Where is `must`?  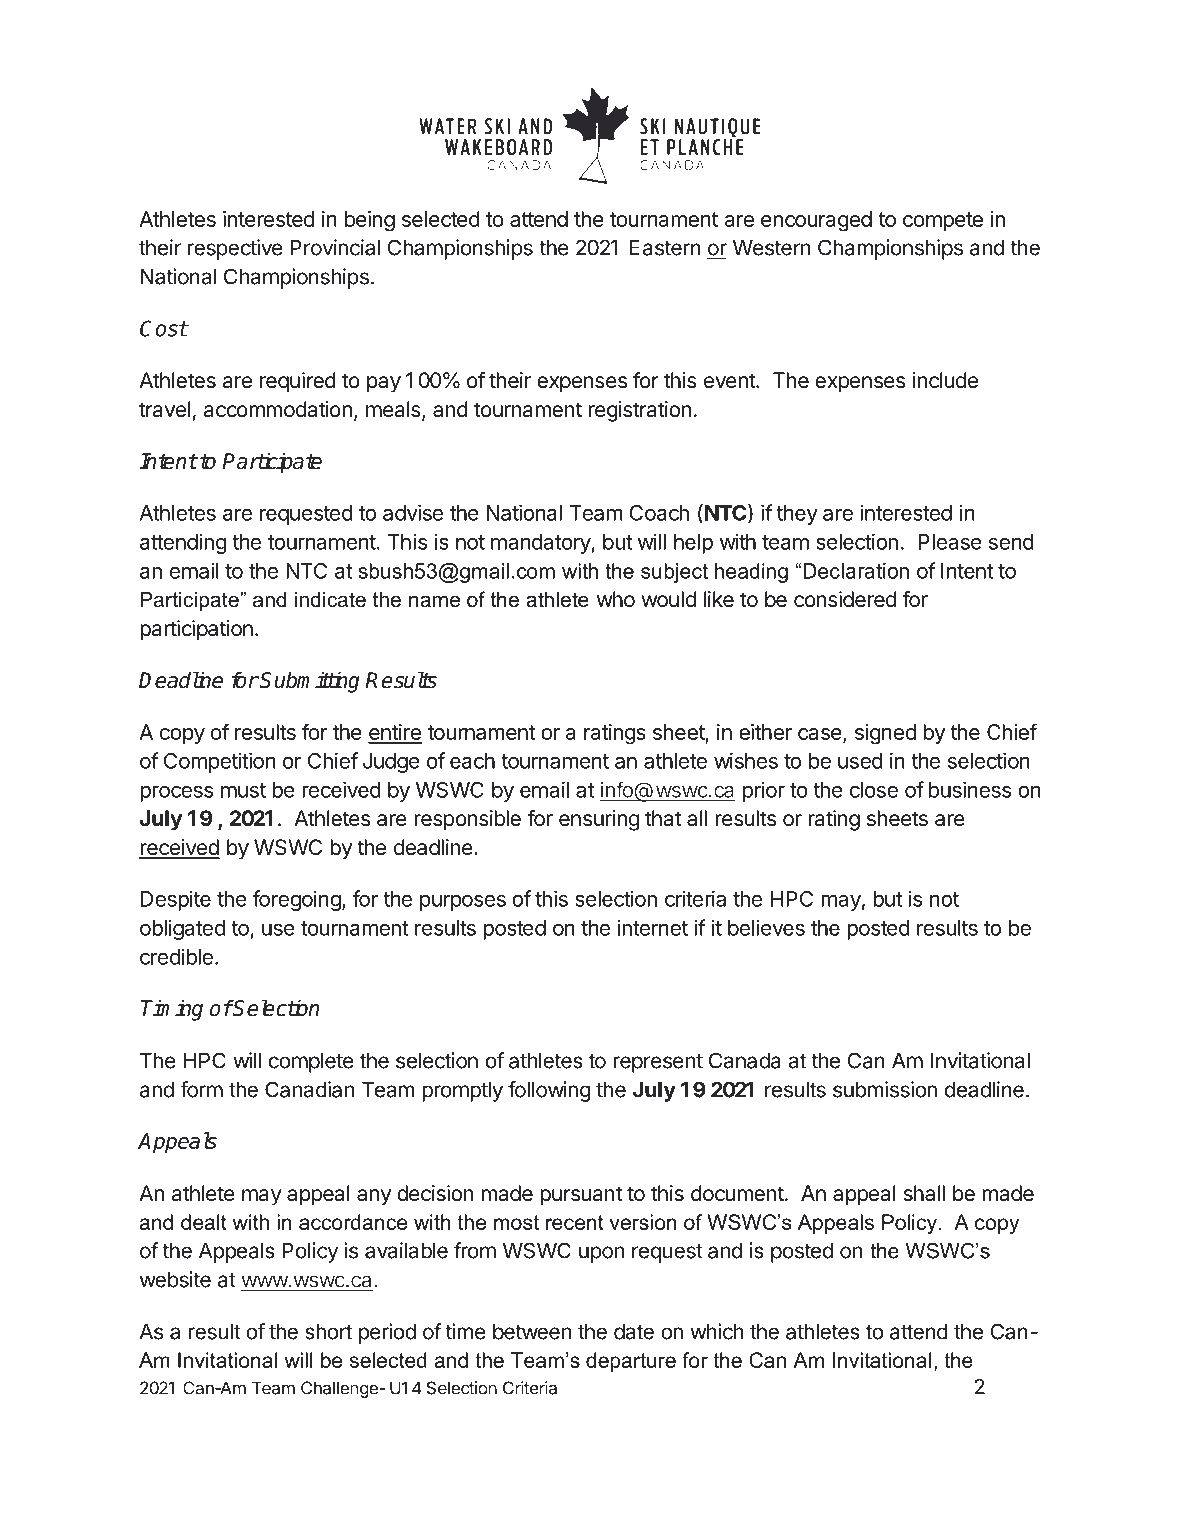
must is located at coordinates (243, 790).
